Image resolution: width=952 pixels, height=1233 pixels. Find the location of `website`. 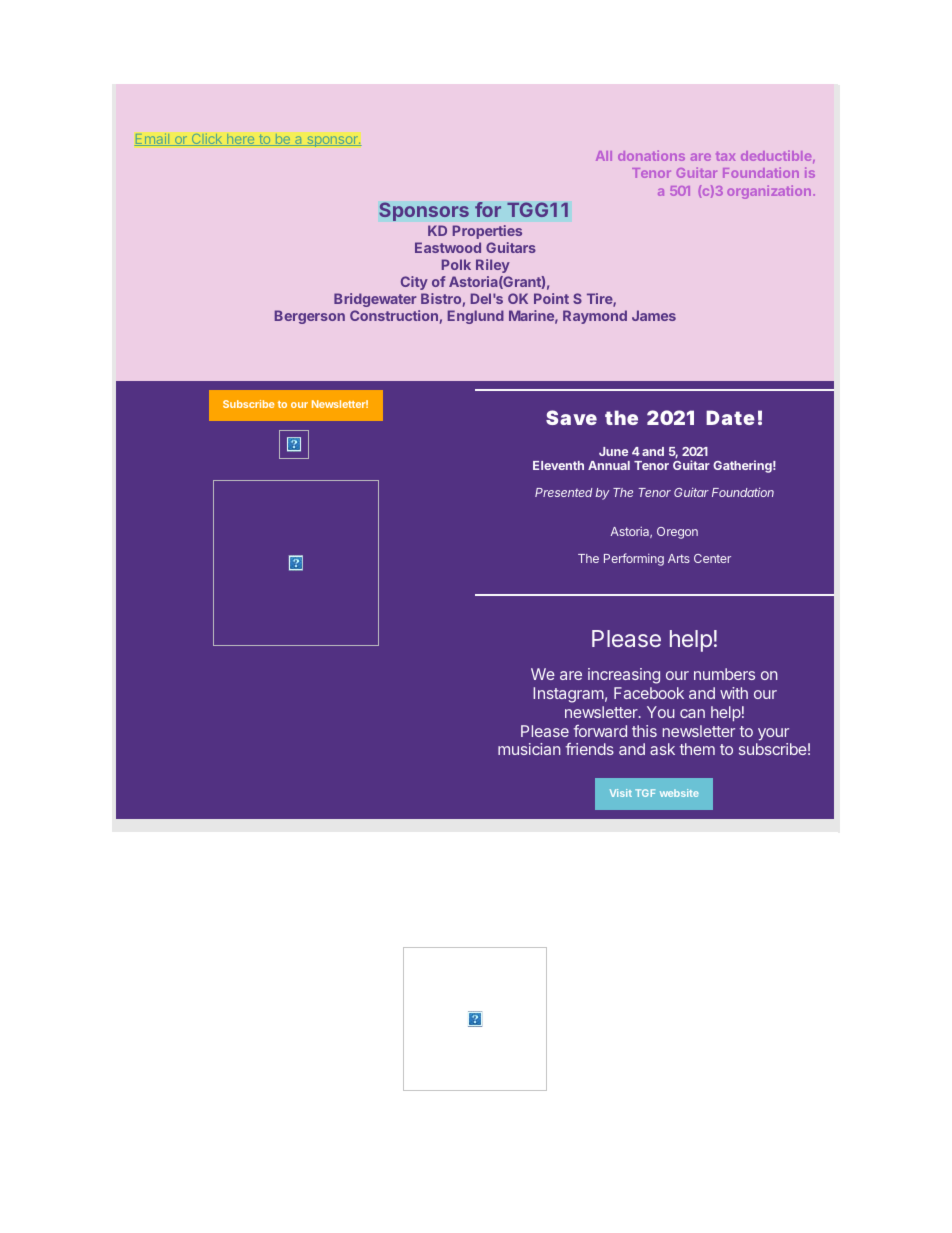

website is located at coordinates (679, 793).
